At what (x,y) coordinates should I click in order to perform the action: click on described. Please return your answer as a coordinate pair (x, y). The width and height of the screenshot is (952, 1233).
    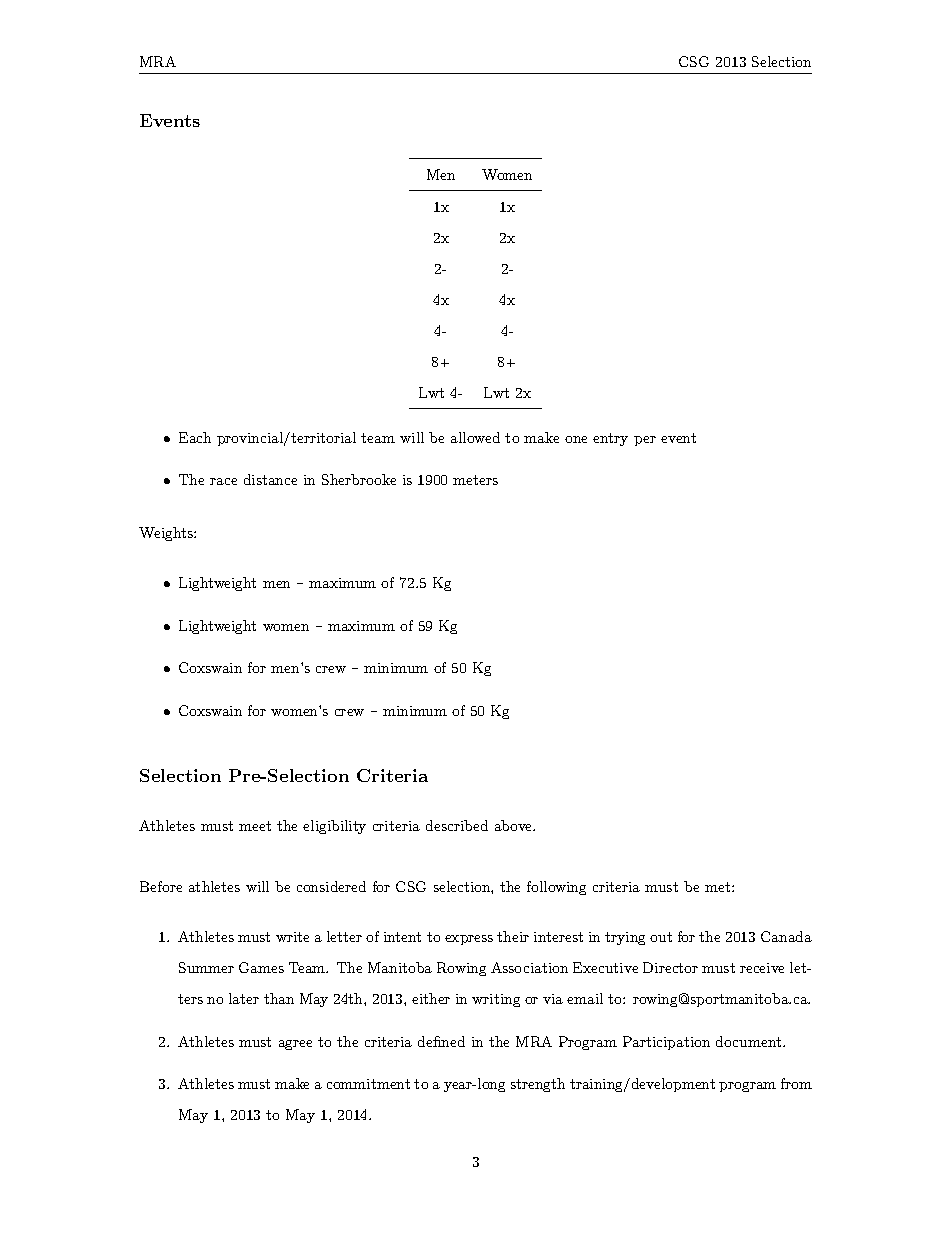
    Looking at the image, I should click on (457, 825).
